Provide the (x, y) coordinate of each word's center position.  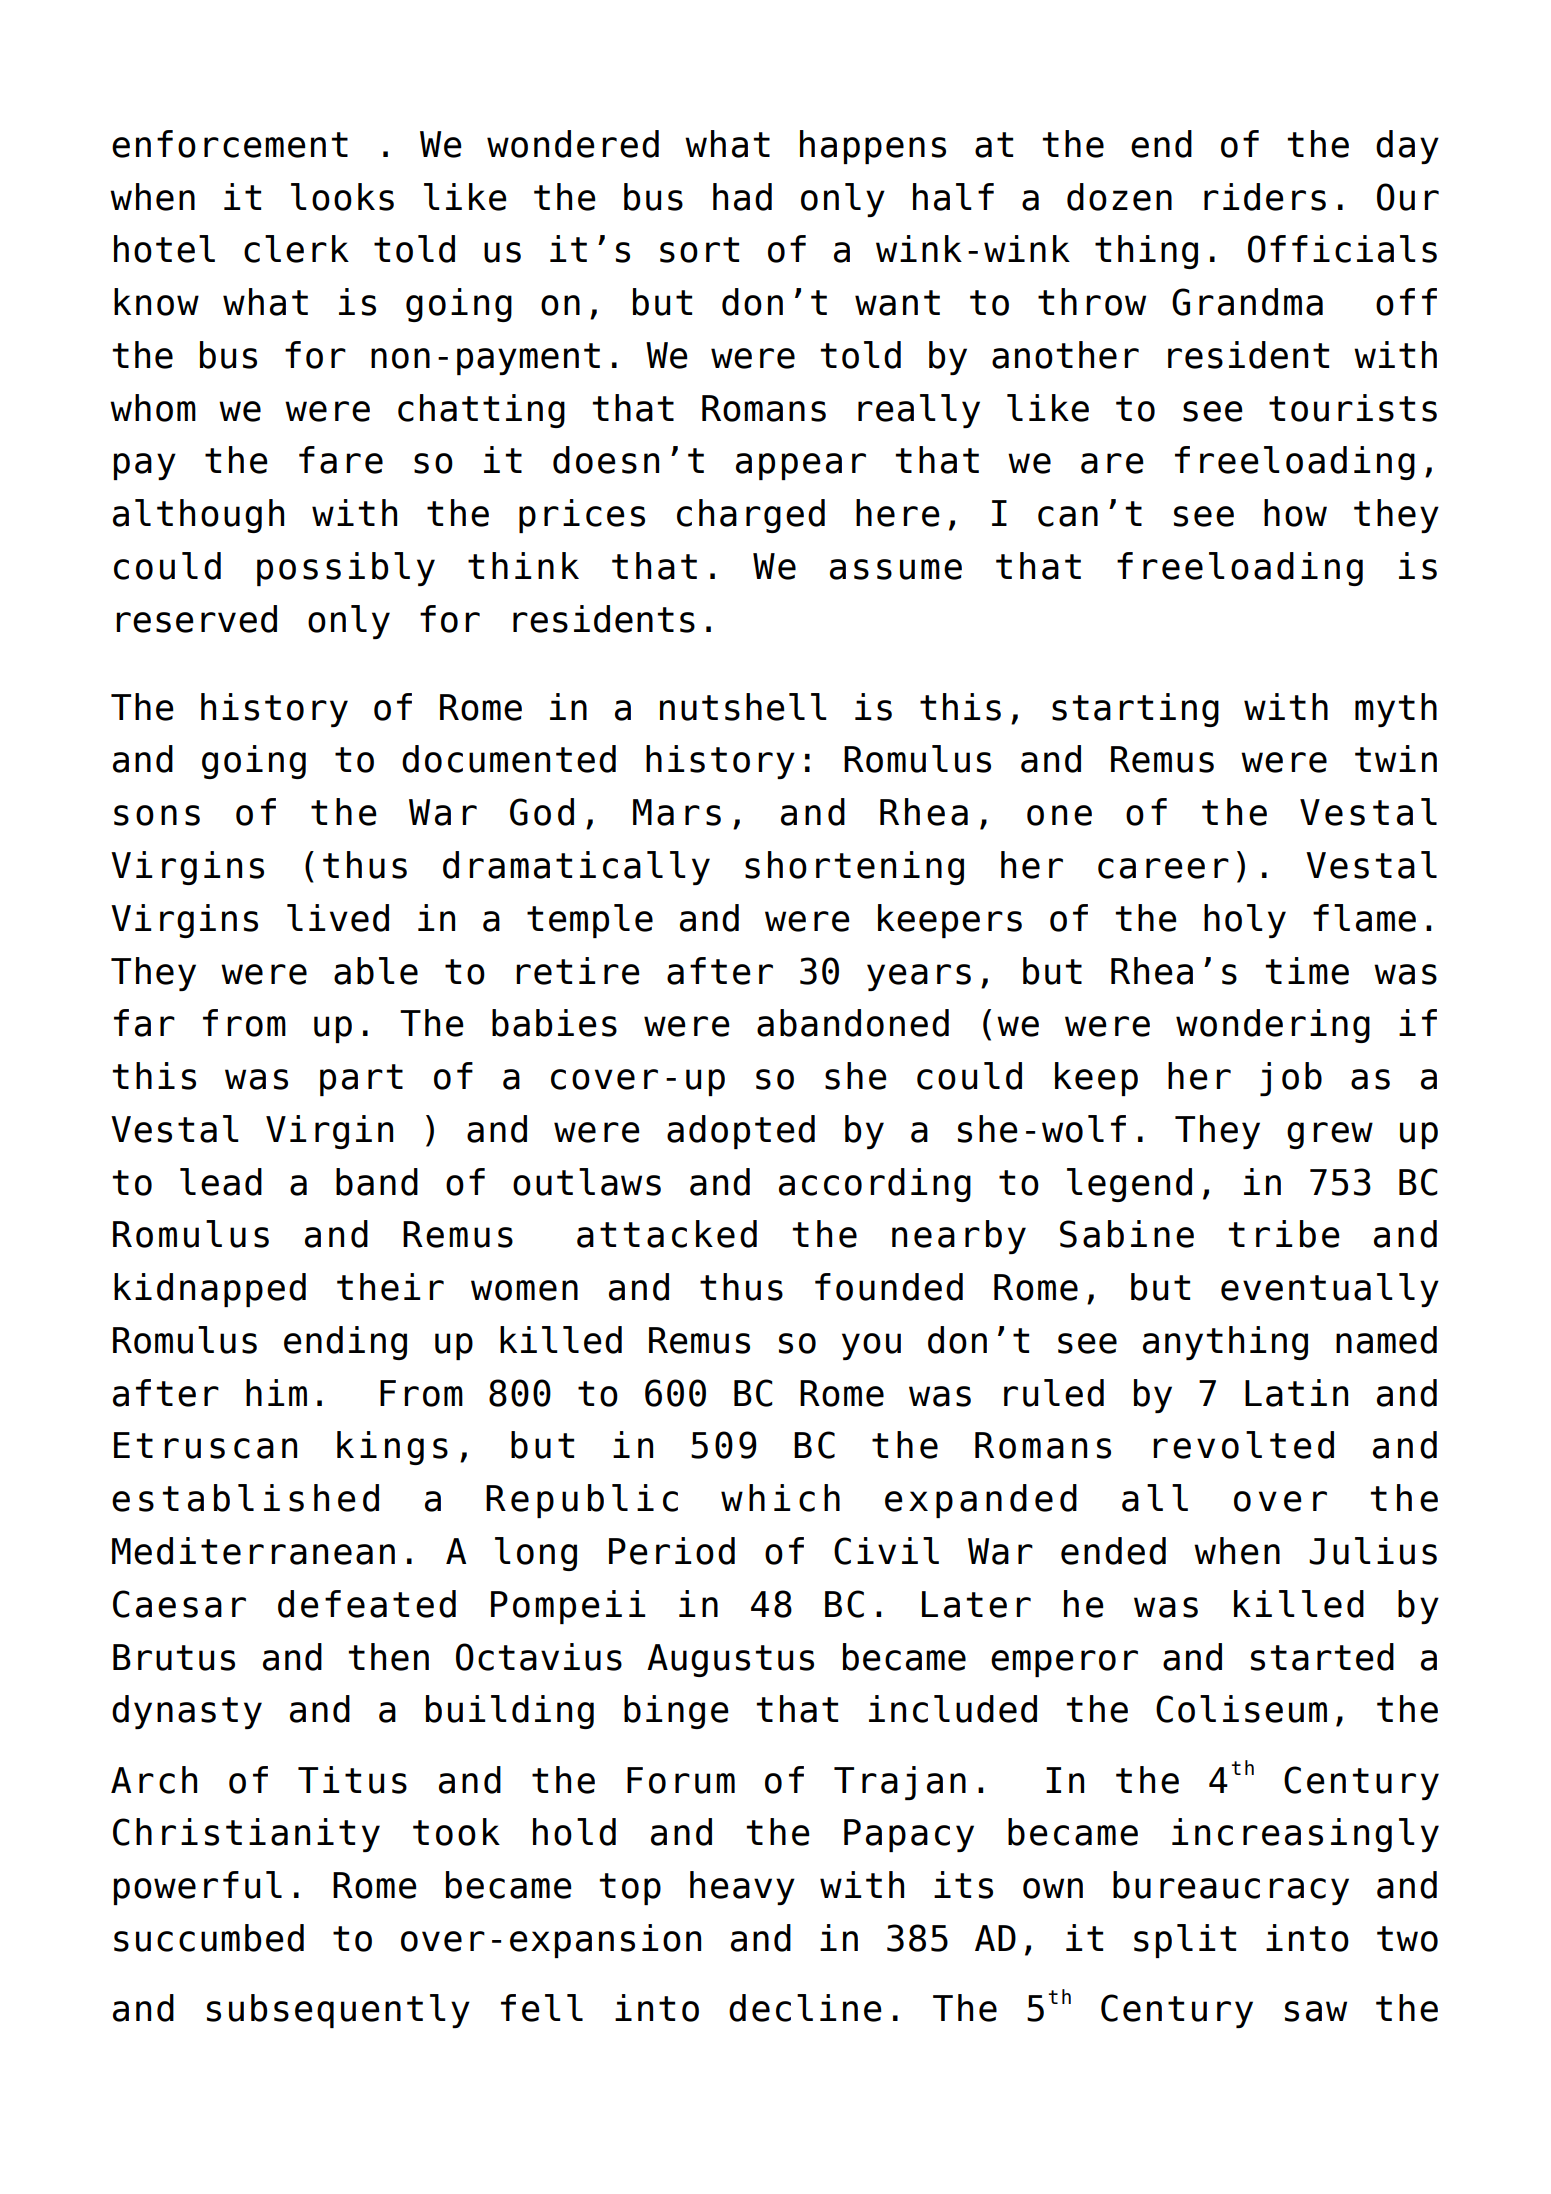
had (742, 197)
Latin (1296, 1393)
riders (1265, 197)
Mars (677, 812)
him (276, 1392)
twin (1396, 758)
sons (157, 815)
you (871, 1346)
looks (342, 197)
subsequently (338, 2011)
